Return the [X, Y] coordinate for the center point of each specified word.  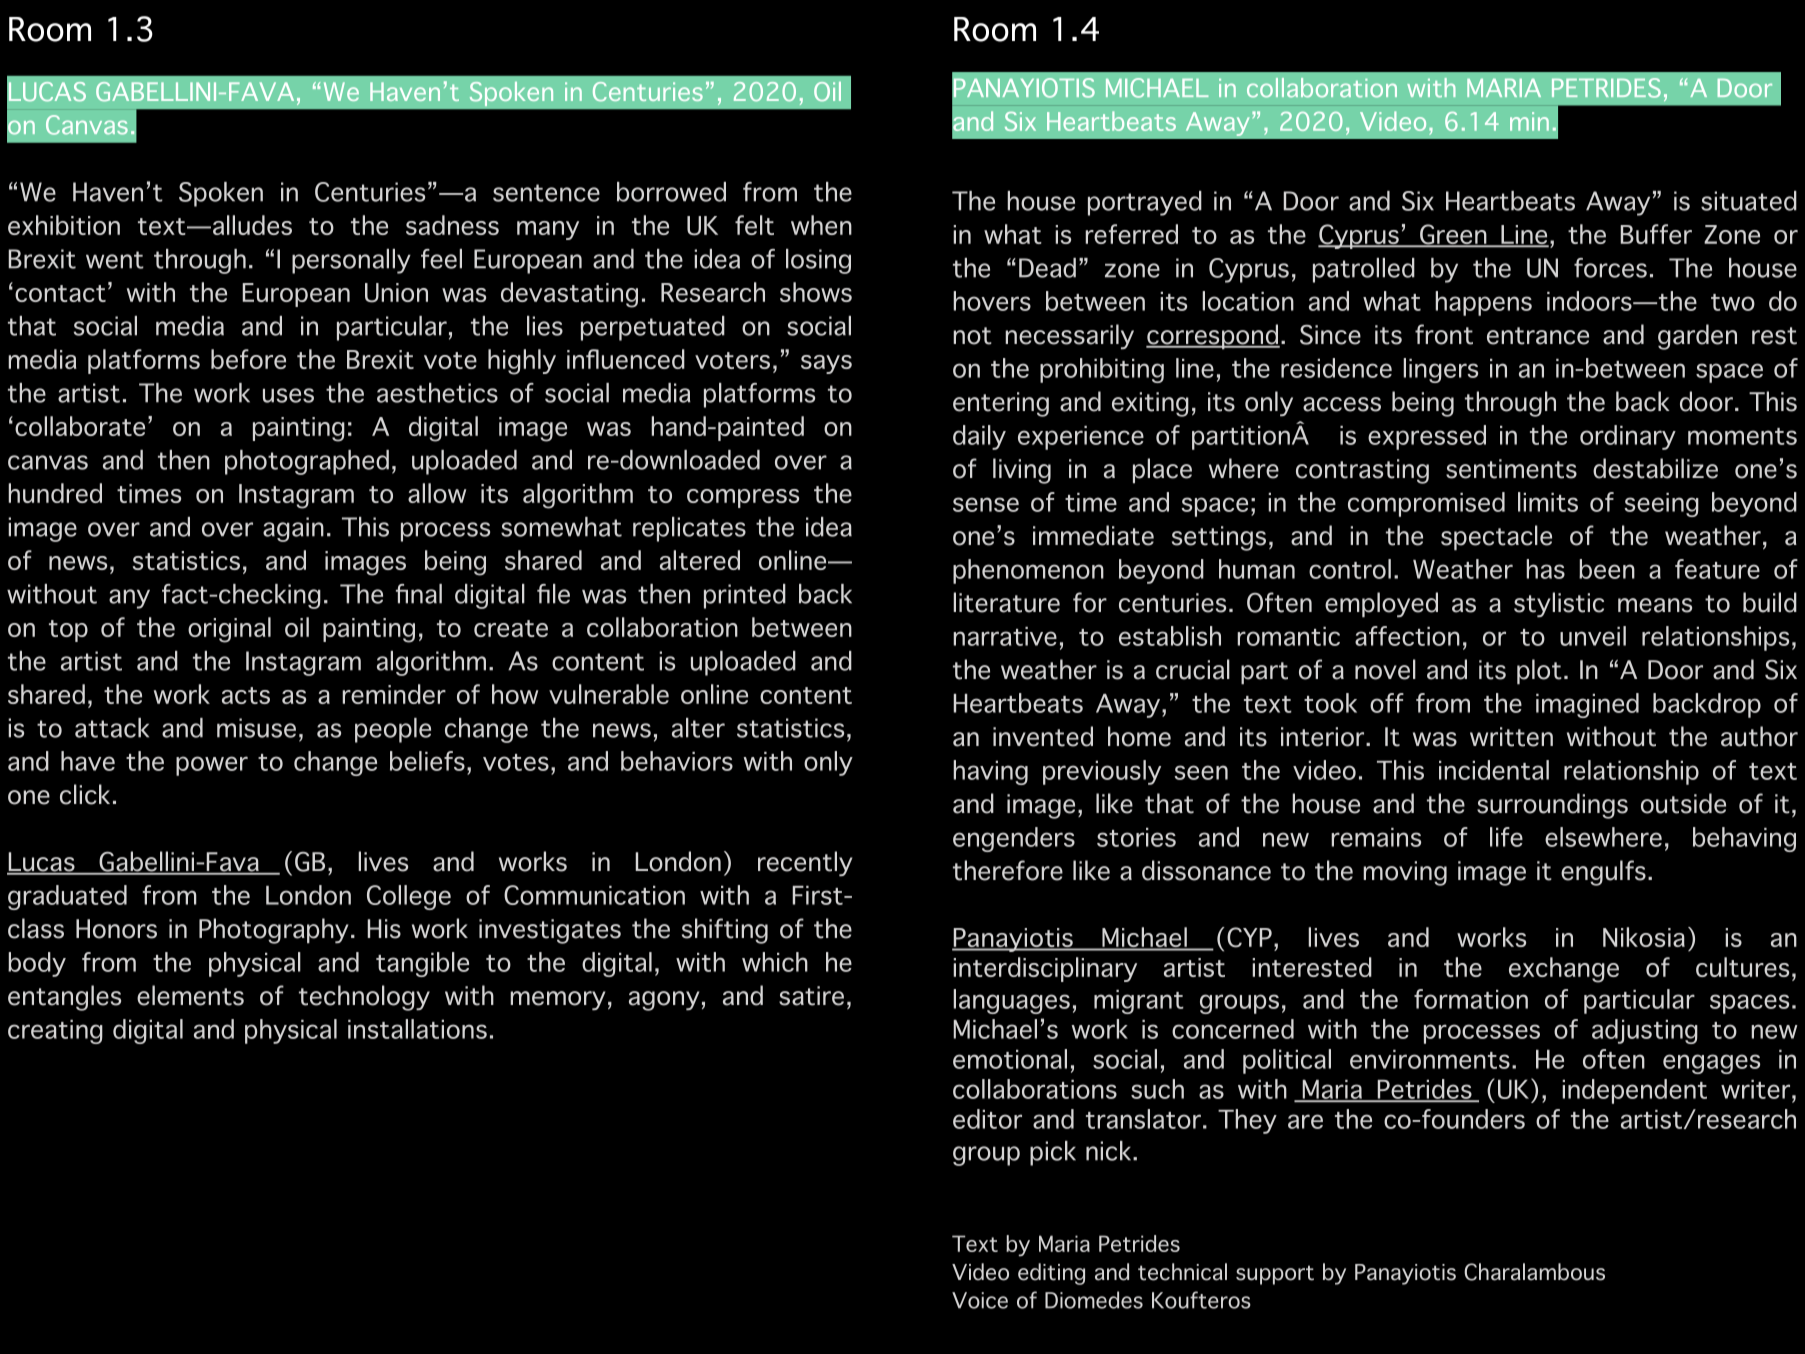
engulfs [1603, 873]
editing [1051, 1274]
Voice [980, 1300]
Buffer [1656, 234]
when [821, 225]
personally [351, 261]
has [1545, 569]
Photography [273, 931]
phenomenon [1028, 571]
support [1275, 1275]
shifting [725, 931]
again [293, 529]
